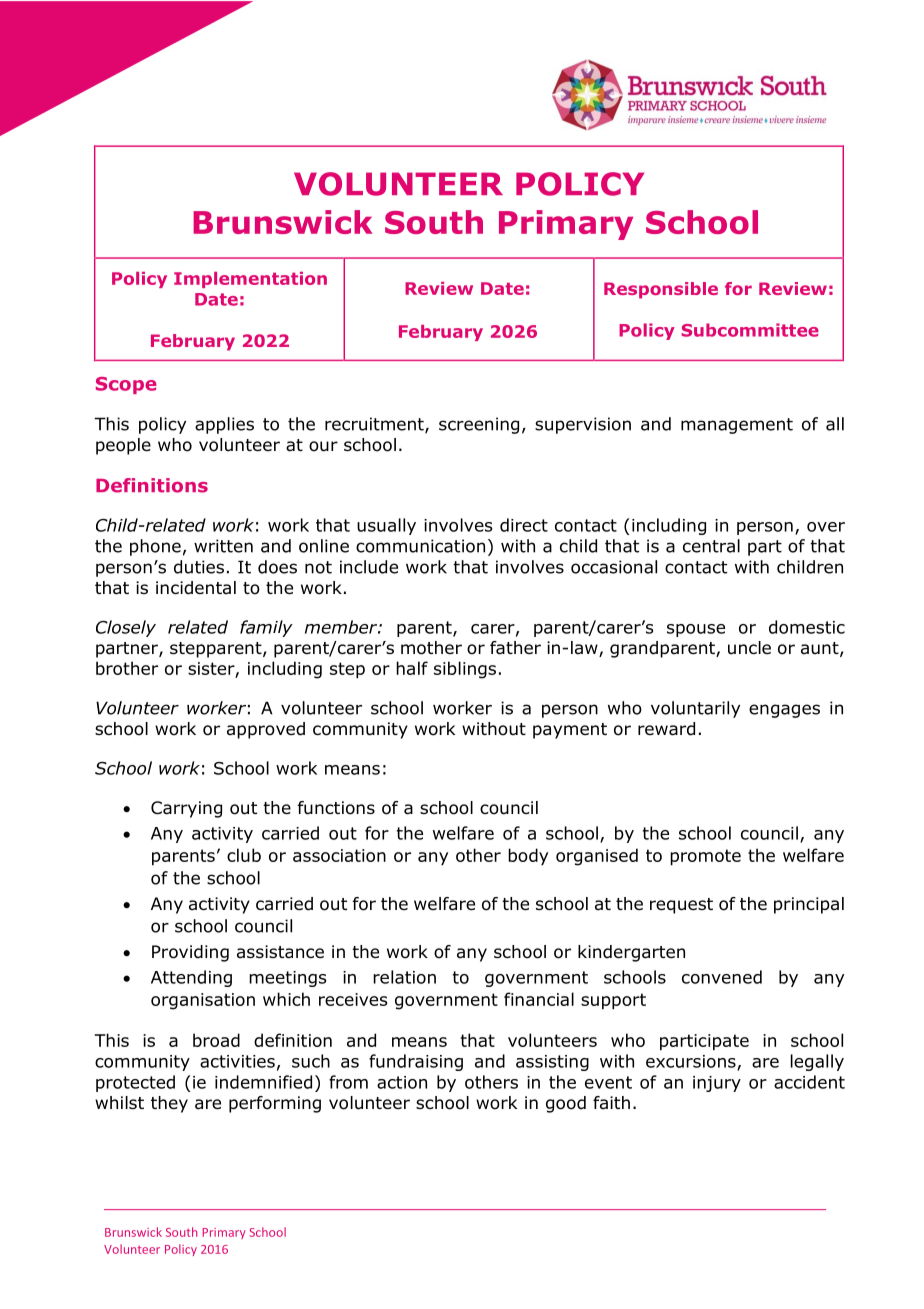 The image size is (924, 1309). Describe the element at coordinates (711, 546) in the image. I see `central` at that location.
